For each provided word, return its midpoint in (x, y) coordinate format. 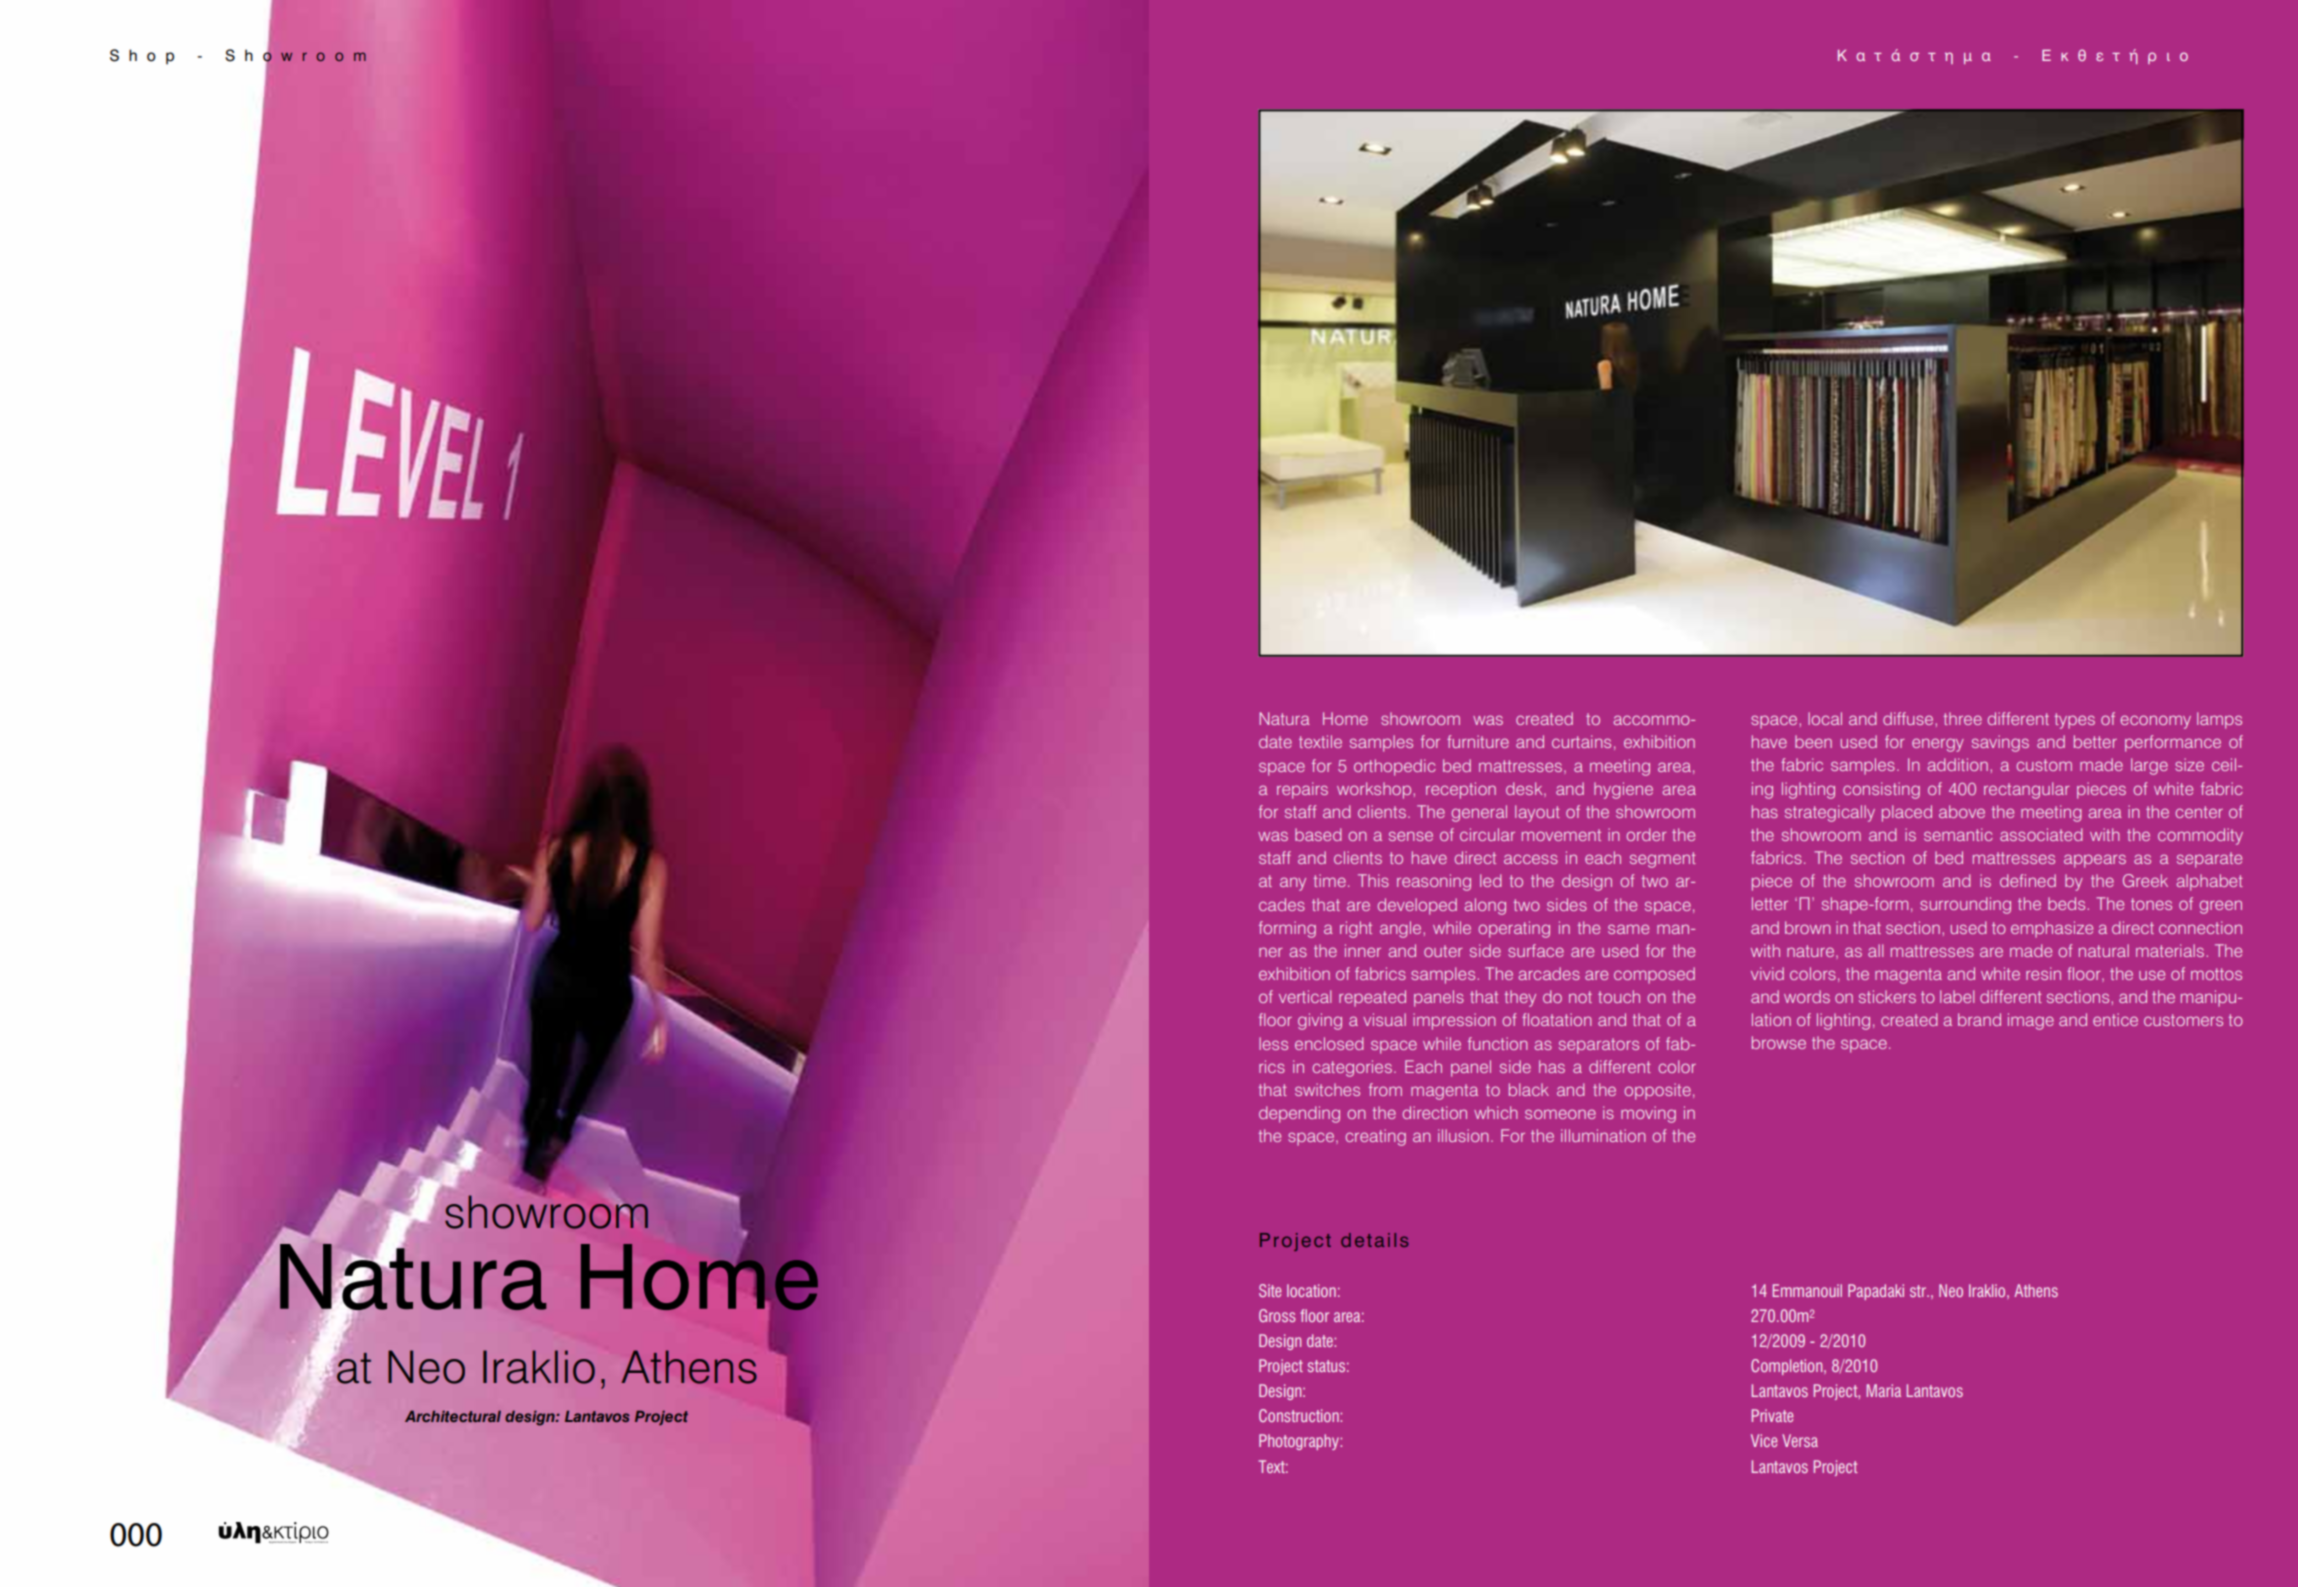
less (1273, 1043)
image (2031, 1021)
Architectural (453, 1416)
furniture (1478, 741)
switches (1327, 1089)
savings (2000, 743)
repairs (1302, 790)
